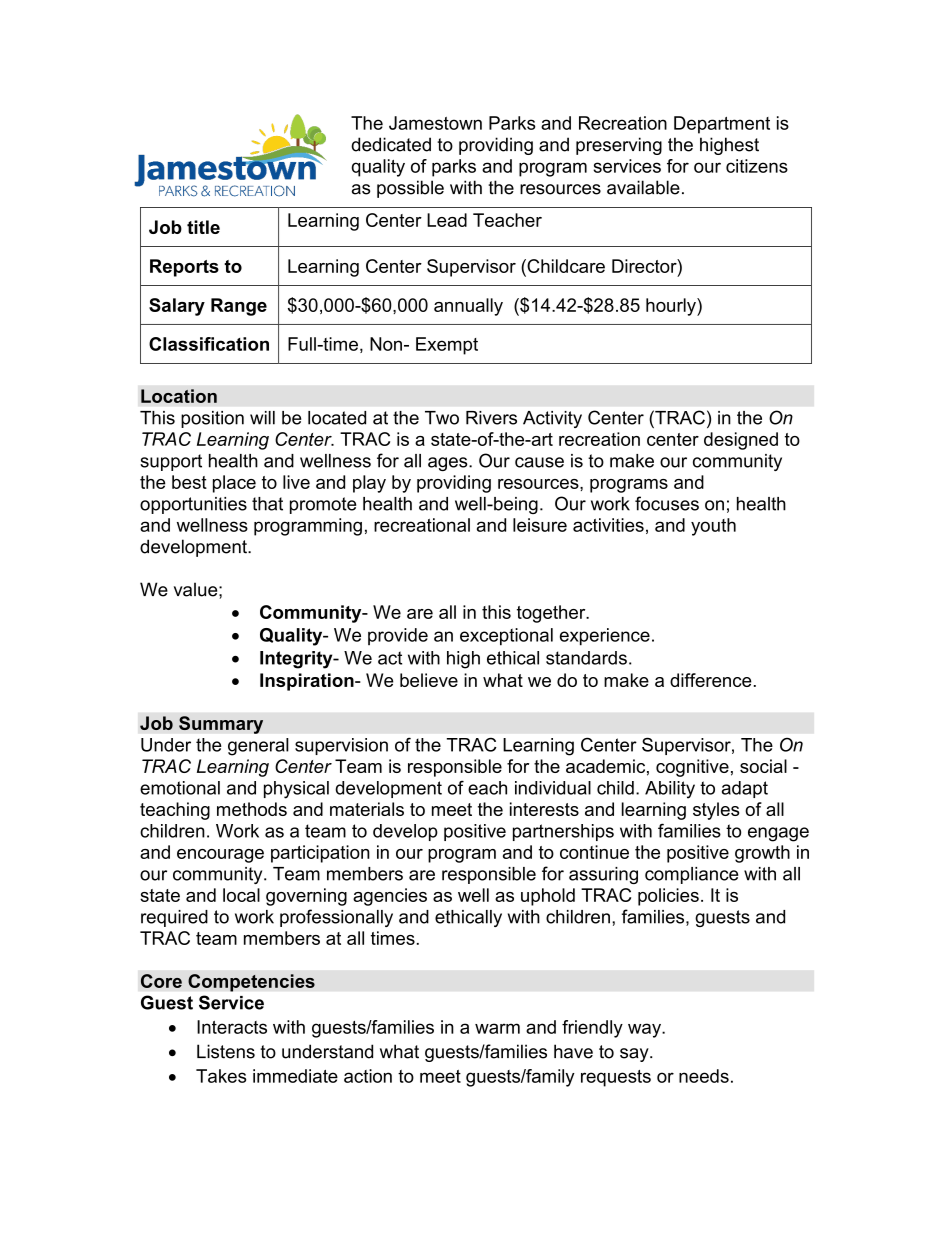 The width and height of the screenshot is (952, 1233). I want to click on Department, so click(722, 125).
